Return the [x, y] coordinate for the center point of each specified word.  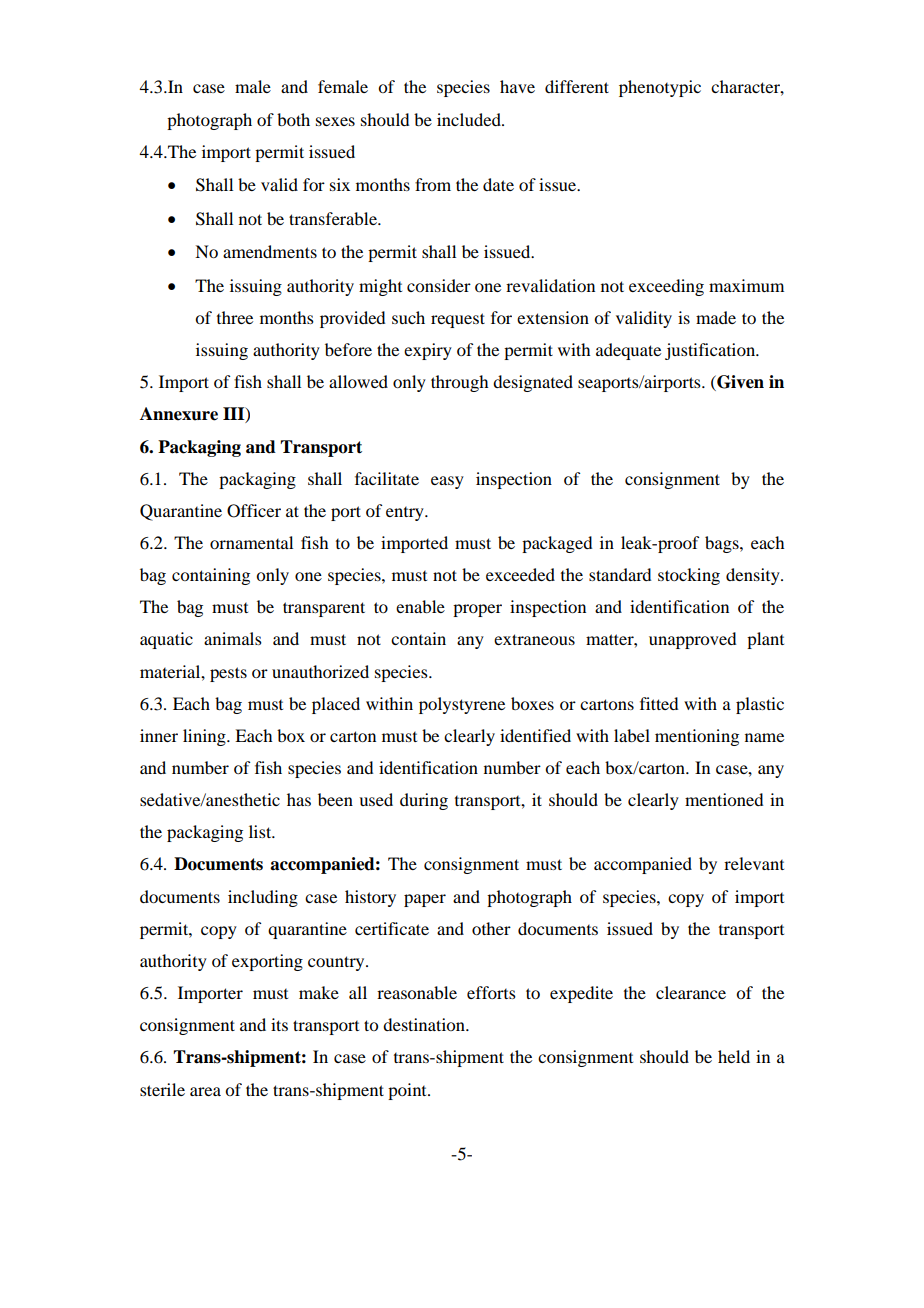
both [293, 119]
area [205, 1091]
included [470, 119]
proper [477, 610]
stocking [689, 576]
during [424, 801]
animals [233, 638]
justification [711, 351]
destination [425, 1024]
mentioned [724, 799]
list [261, 831]
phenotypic [660, 88]
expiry [428, 351]
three [235, 317]
